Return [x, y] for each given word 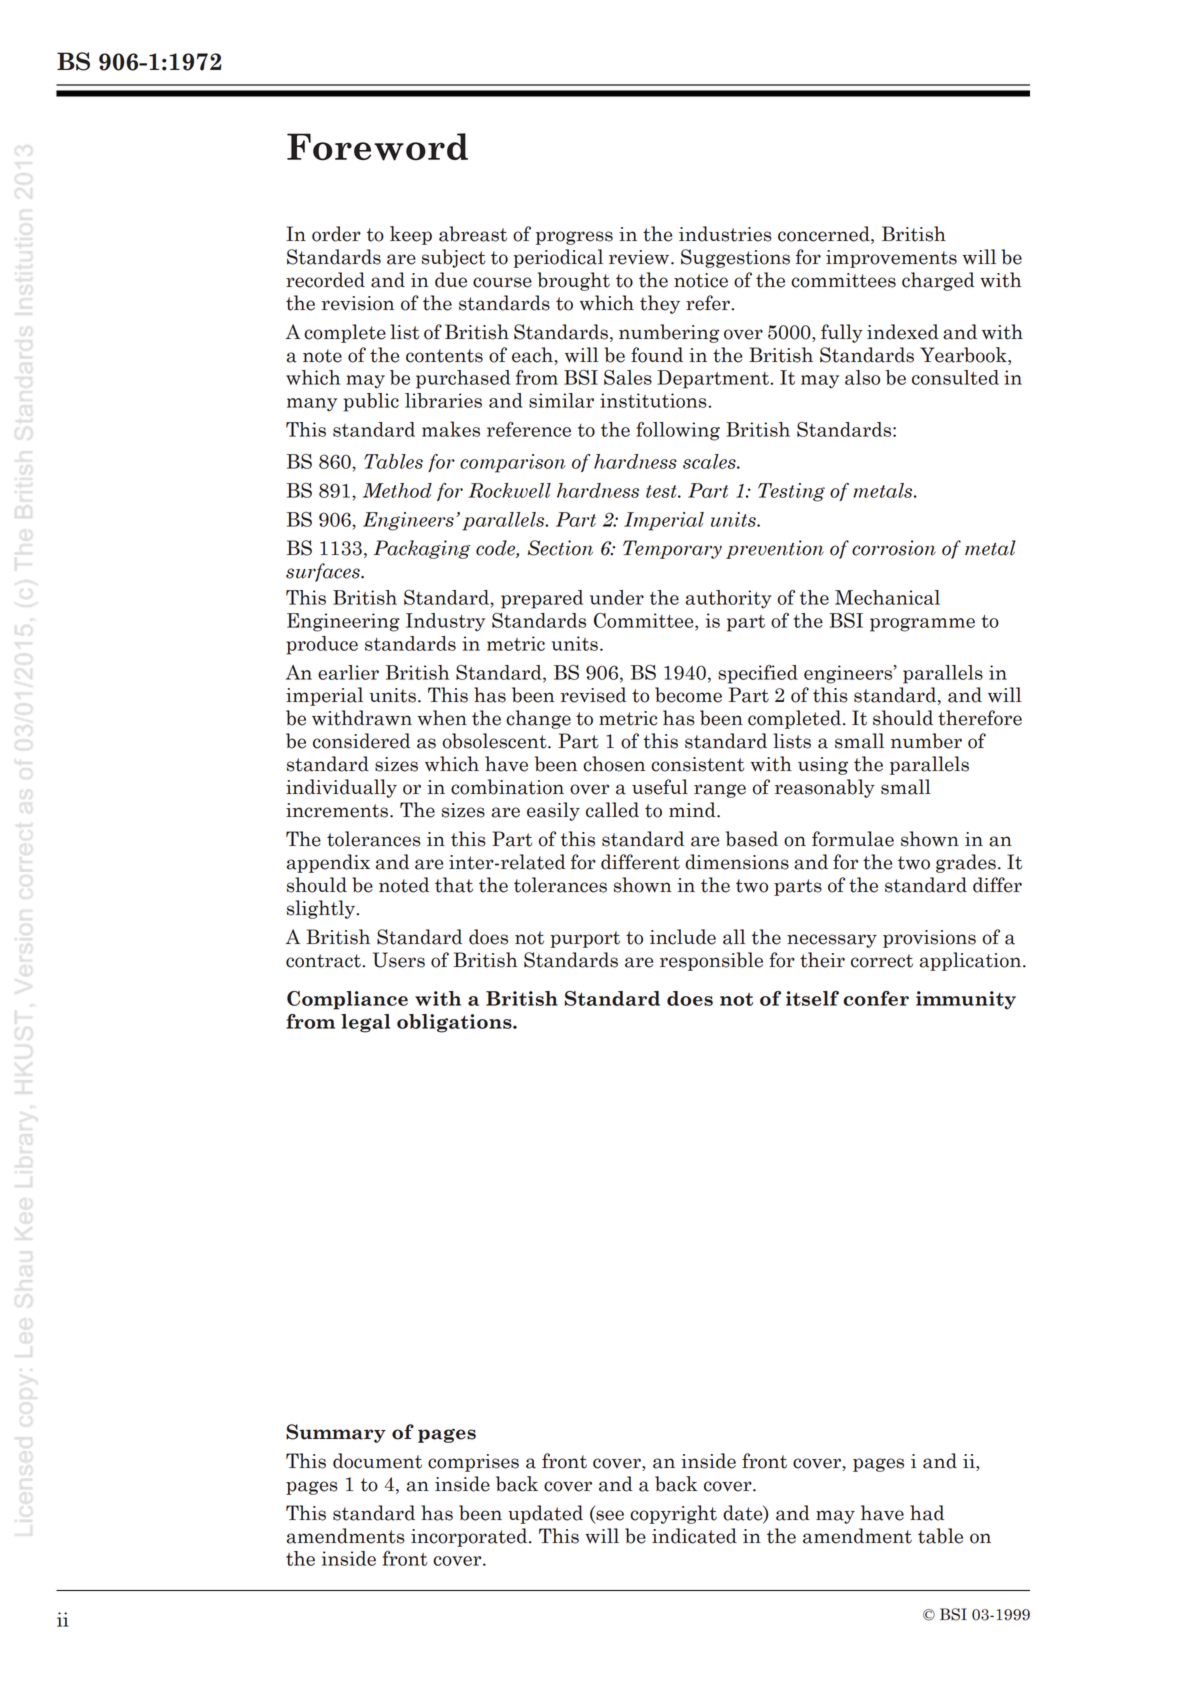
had [927, 1513]
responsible [711, 961]
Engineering [343, 622]
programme [922, 625]
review [640, 257]
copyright [673, 1514]
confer [876, 998]
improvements [891, 259]
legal [365, 1023]
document [377, 1461]
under [617, 597]
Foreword [377, 147]
